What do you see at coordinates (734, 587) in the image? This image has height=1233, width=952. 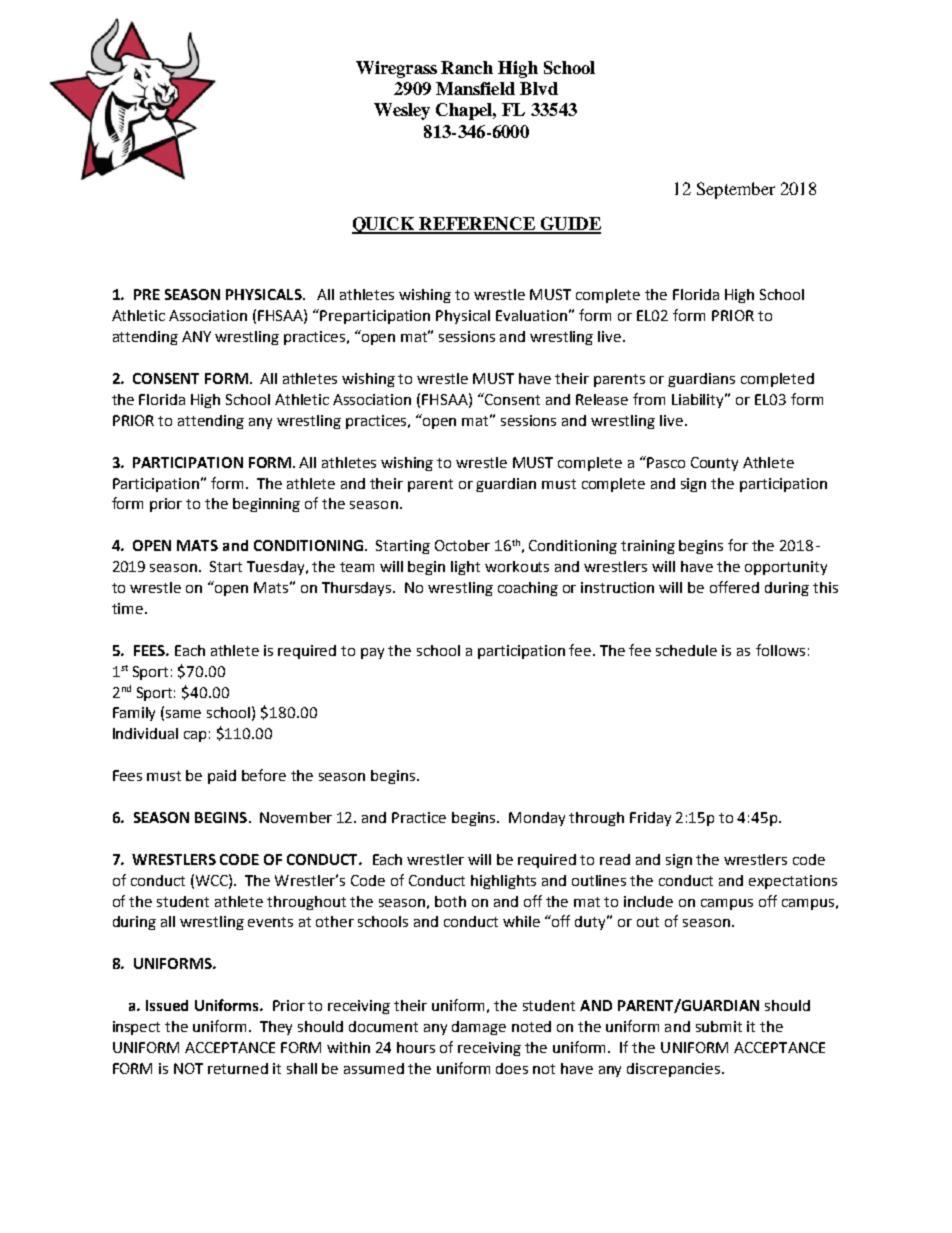 I see `offered` at bounding box center [734, 587].
